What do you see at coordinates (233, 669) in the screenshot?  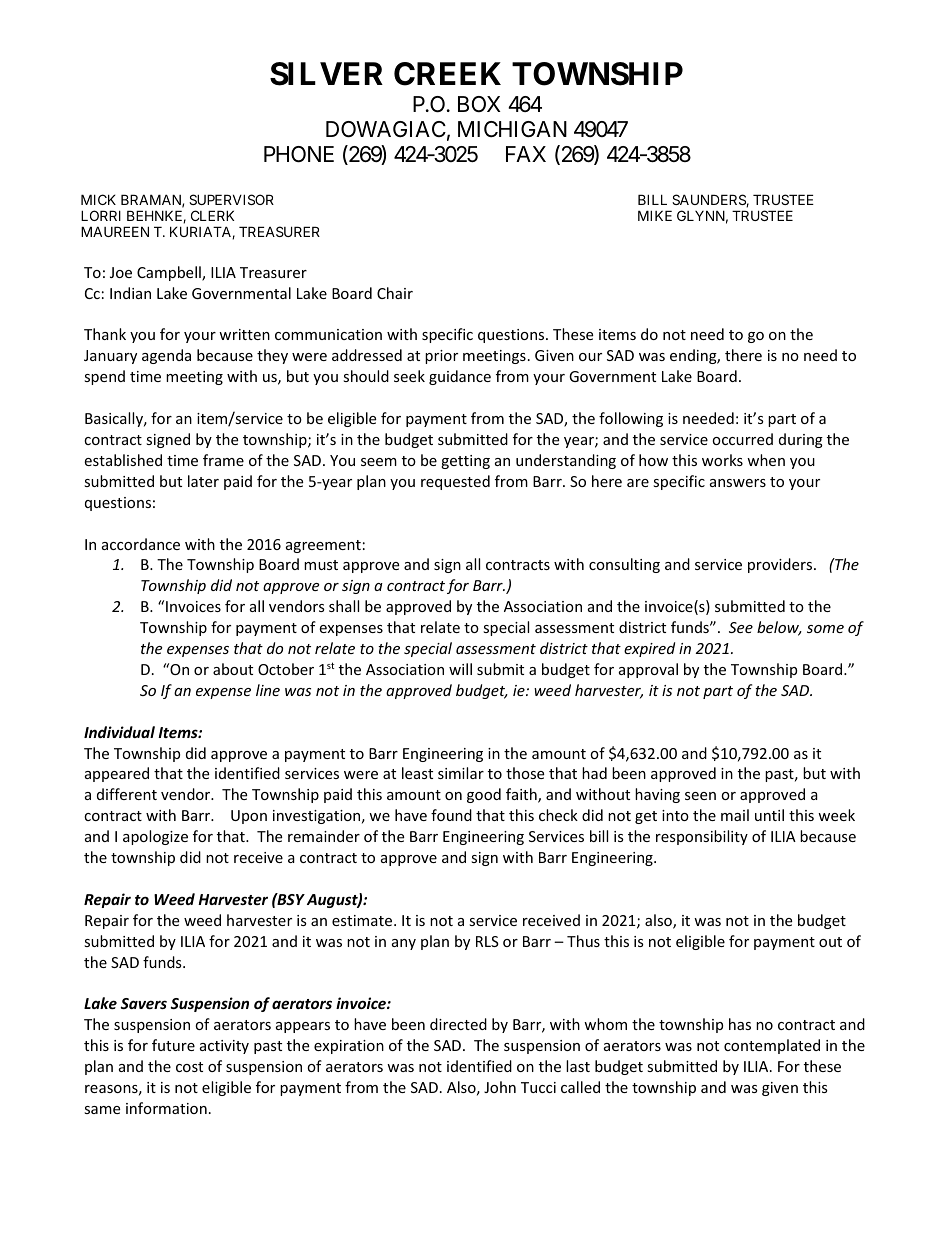 I see `about` at bounding box center [233, 669].
